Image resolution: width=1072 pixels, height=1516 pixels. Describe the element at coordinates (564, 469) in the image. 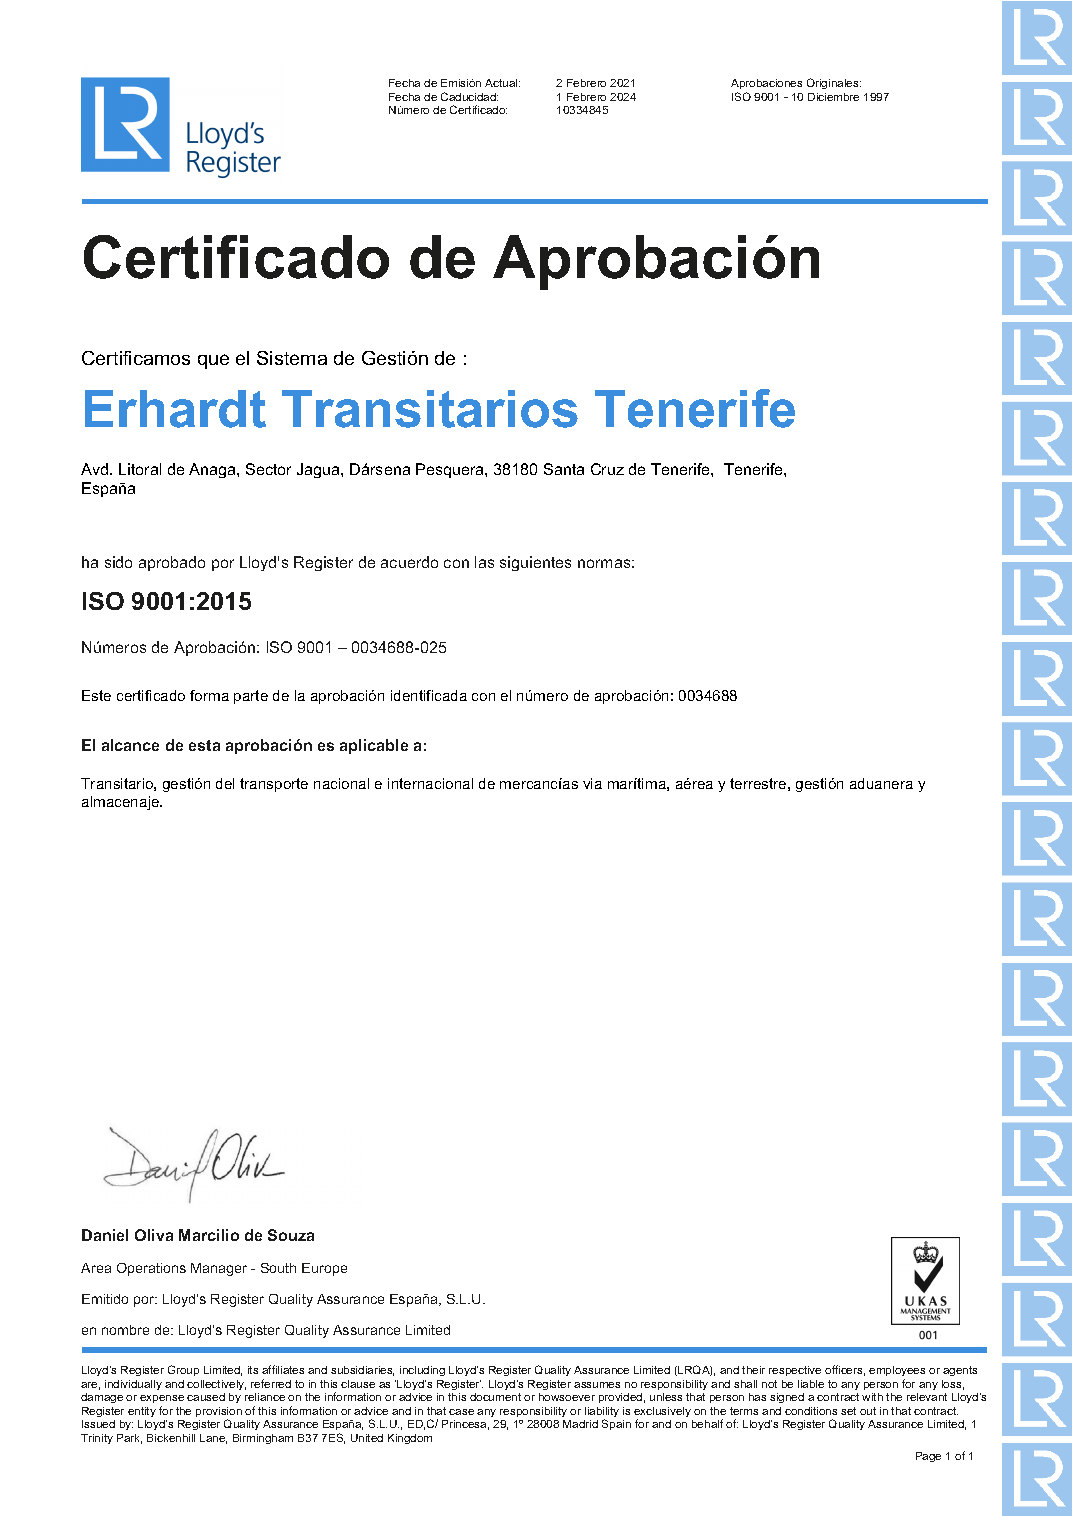

I see `Santa` at that location.
